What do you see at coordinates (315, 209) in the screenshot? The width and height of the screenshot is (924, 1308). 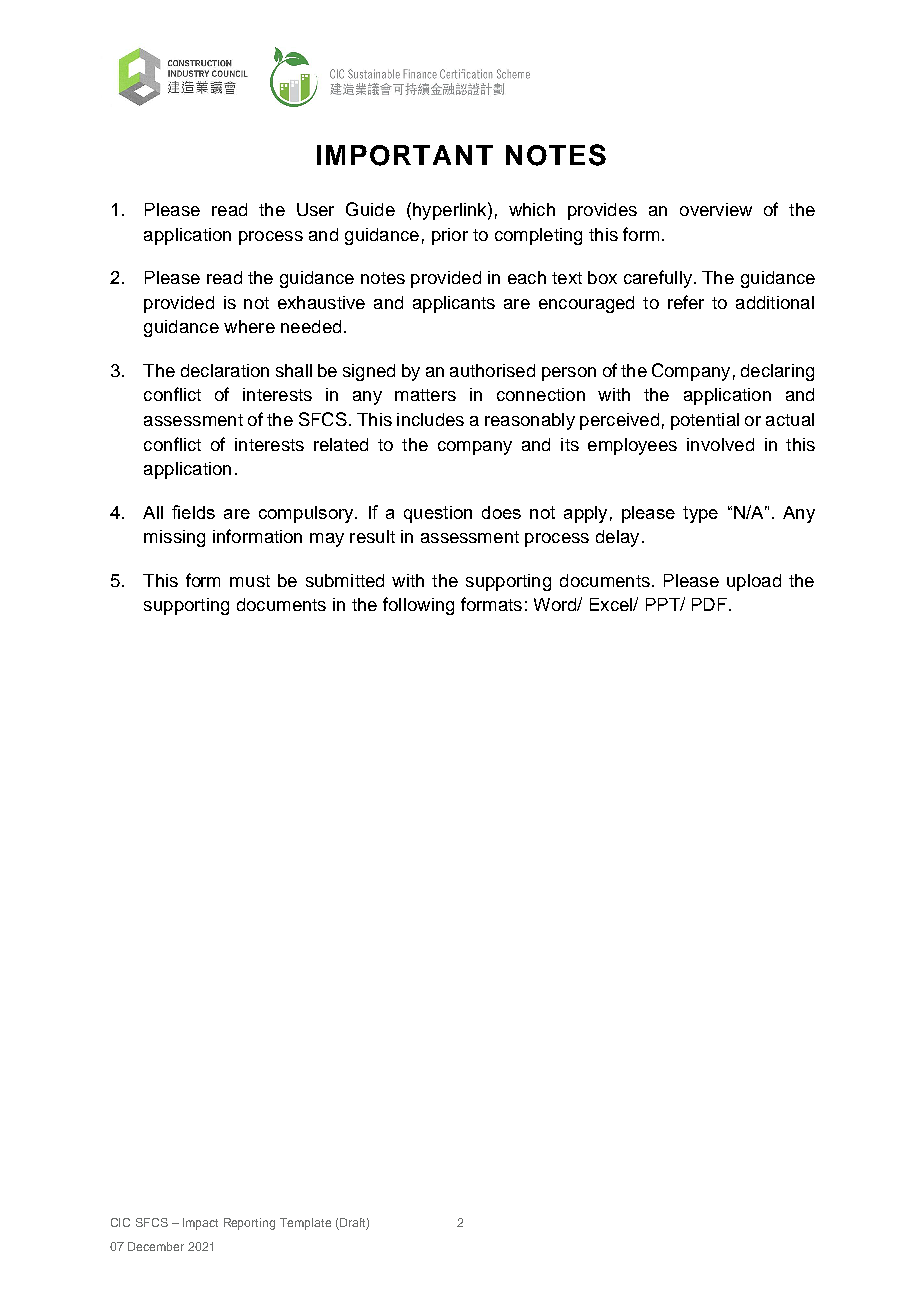 I see `User` at bounding box center [315, 209].
